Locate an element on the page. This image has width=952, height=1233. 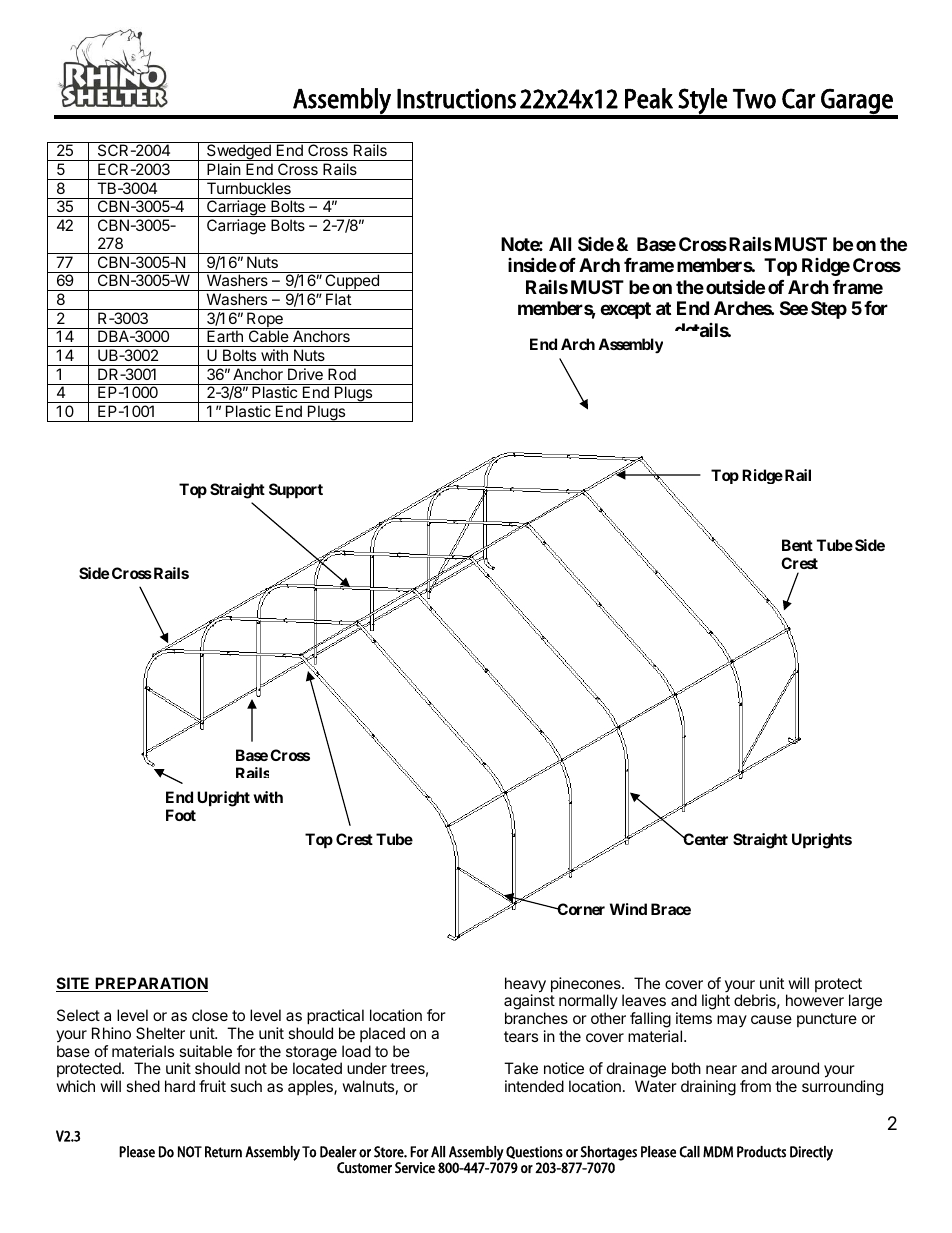
Instructions is located at coordinates (456, 98).
